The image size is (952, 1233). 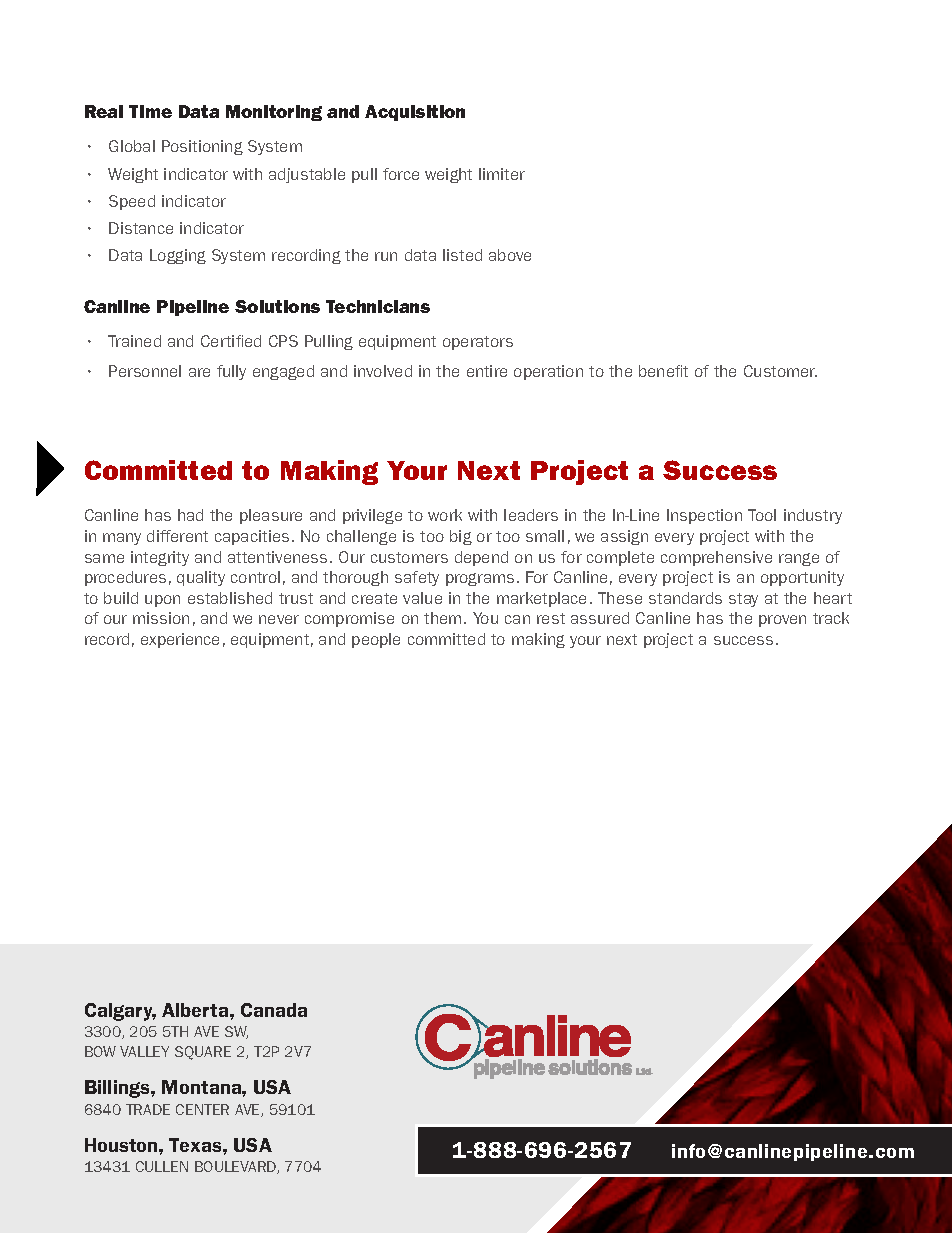 I want to click on above, so click(x=510, y=255).
